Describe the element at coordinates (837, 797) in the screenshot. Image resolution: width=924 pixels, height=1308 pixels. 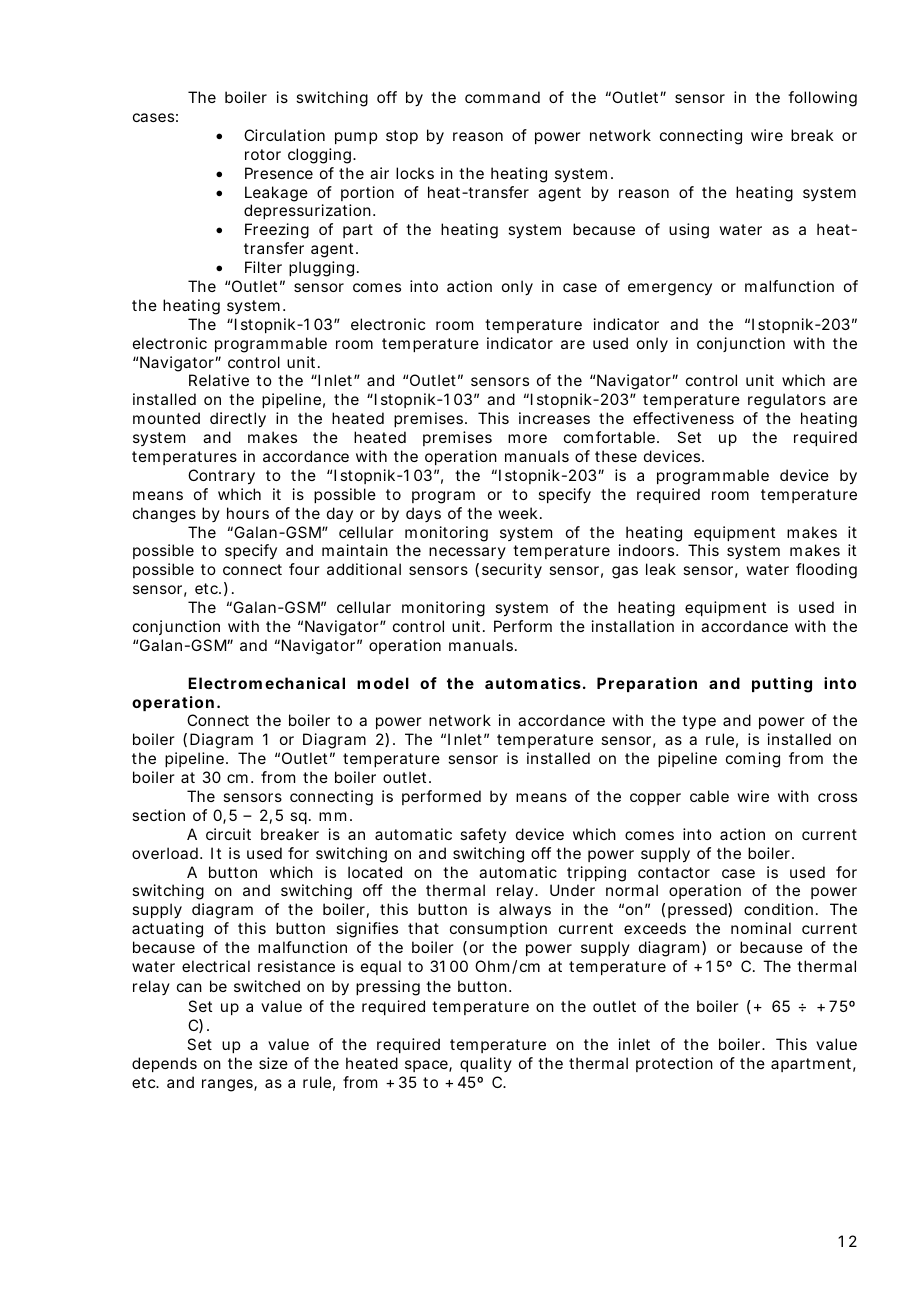
I see `cross` at that location.
